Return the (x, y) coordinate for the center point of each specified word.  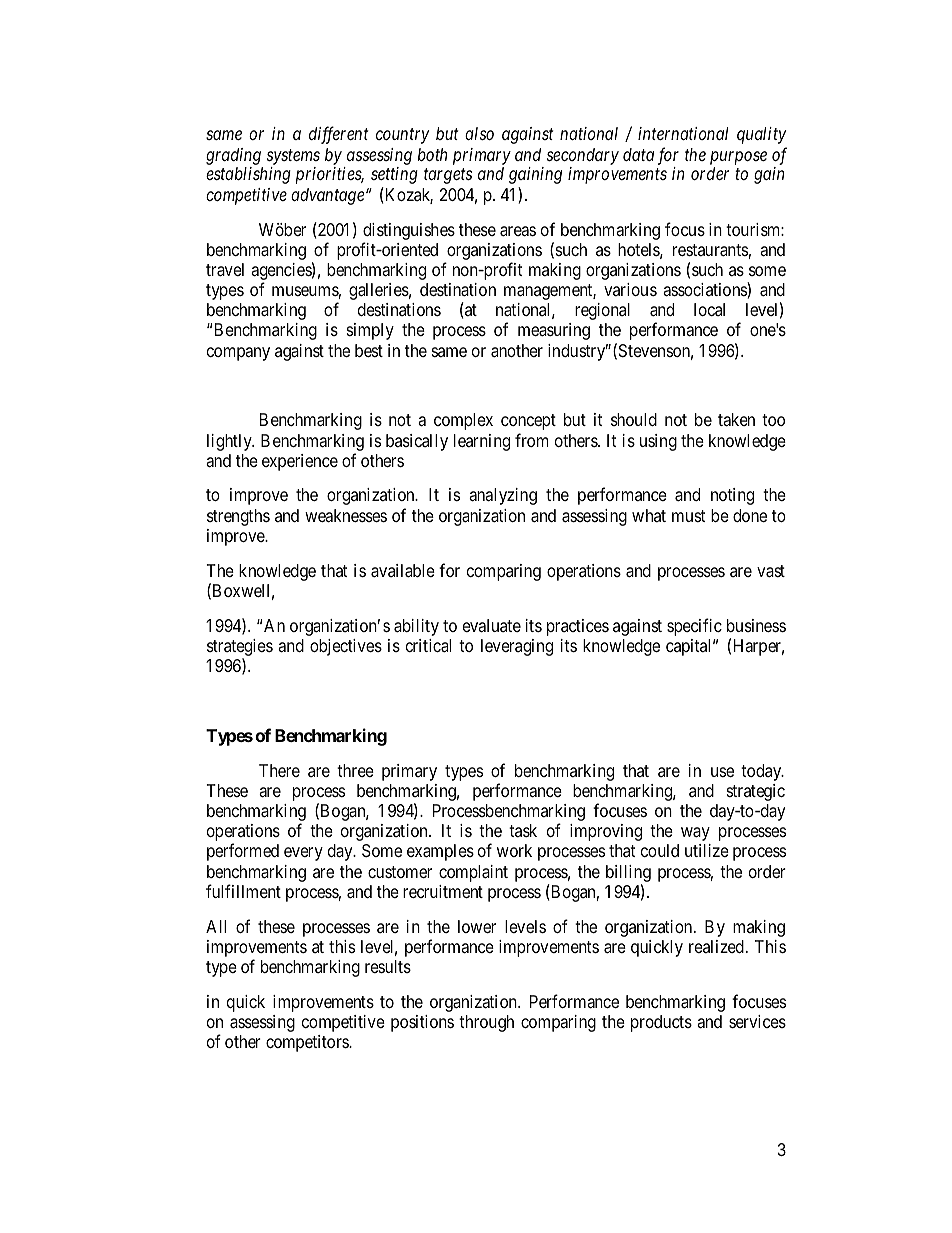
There (279, 770)
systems (293, 157)
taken (736, 420)
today (762, 772)
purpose (738, 158)
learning (482, 442)
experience (300, 462)
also (479, 133)
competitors (308, 1043)
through (486, 1023)
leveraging (517, 647)
